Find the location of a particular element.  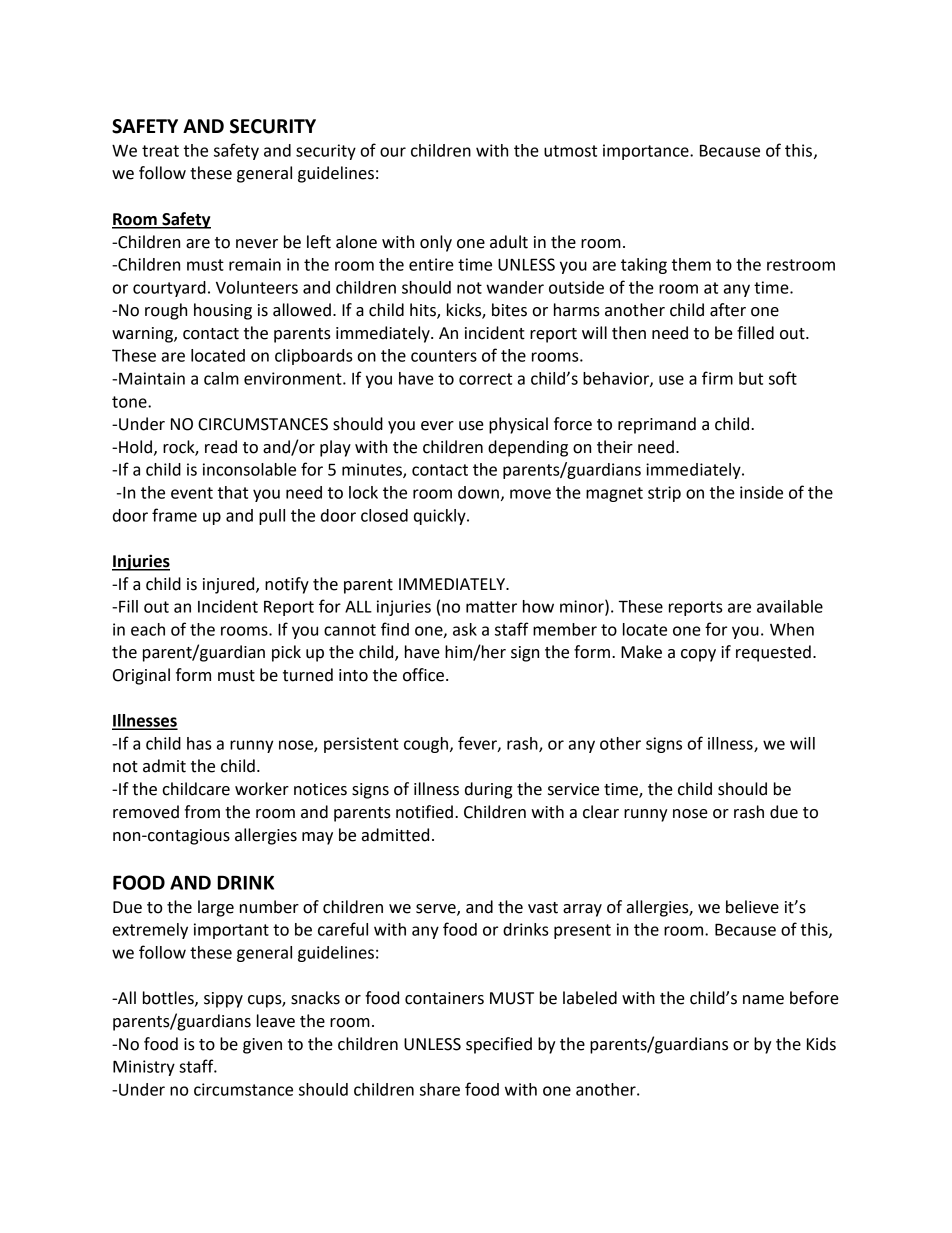

believe is located at coordinates (752, 907).
